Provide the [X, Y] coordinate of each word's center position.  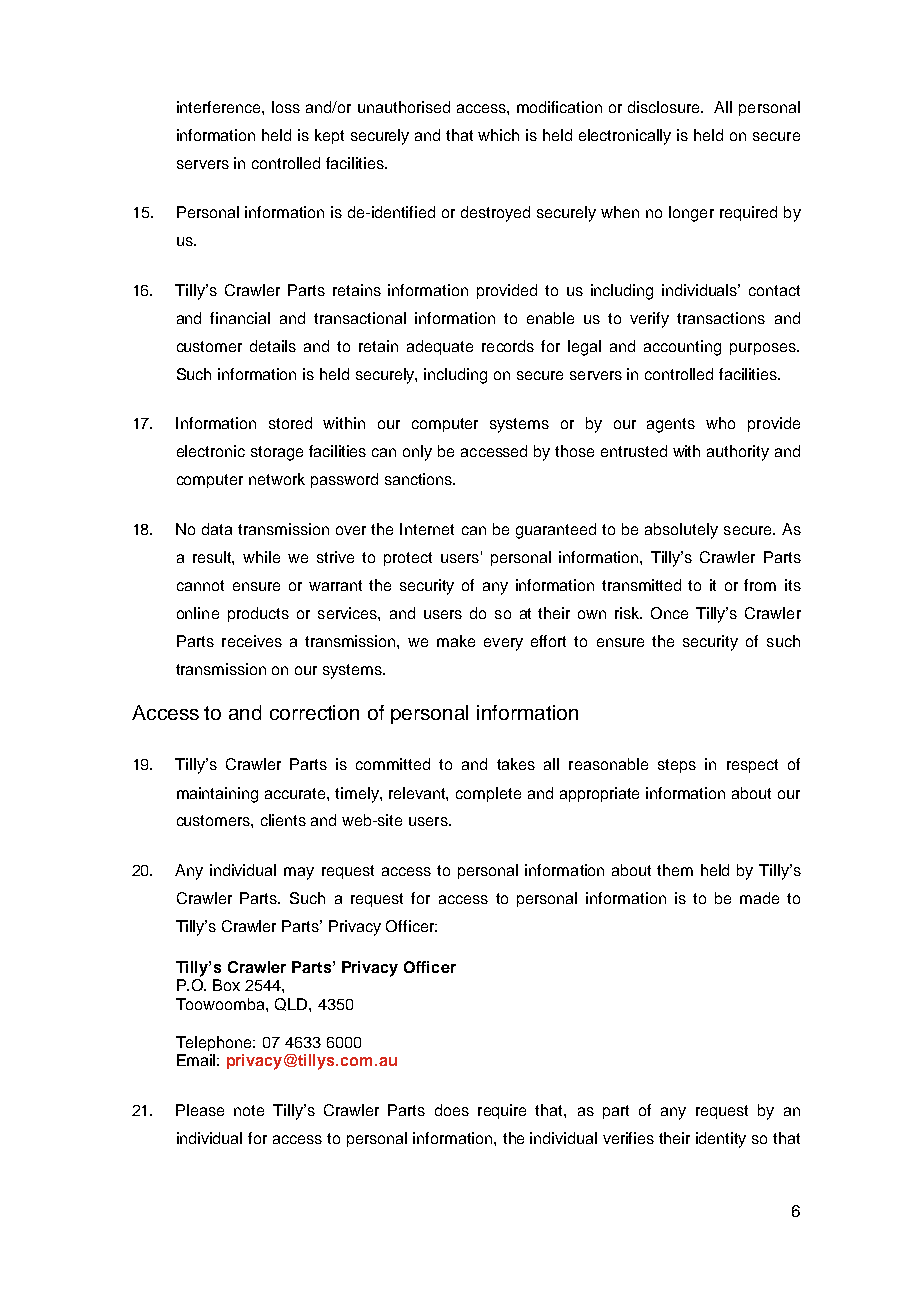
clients [283, 820]
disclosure [665, 107]
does [452, 1110]
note [249, 1110]
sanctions [420, 479]
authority [738, 453]
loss [286, 107]
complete [488, 794]
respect [752, 766]
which [498, 135]
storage [277, 453]
